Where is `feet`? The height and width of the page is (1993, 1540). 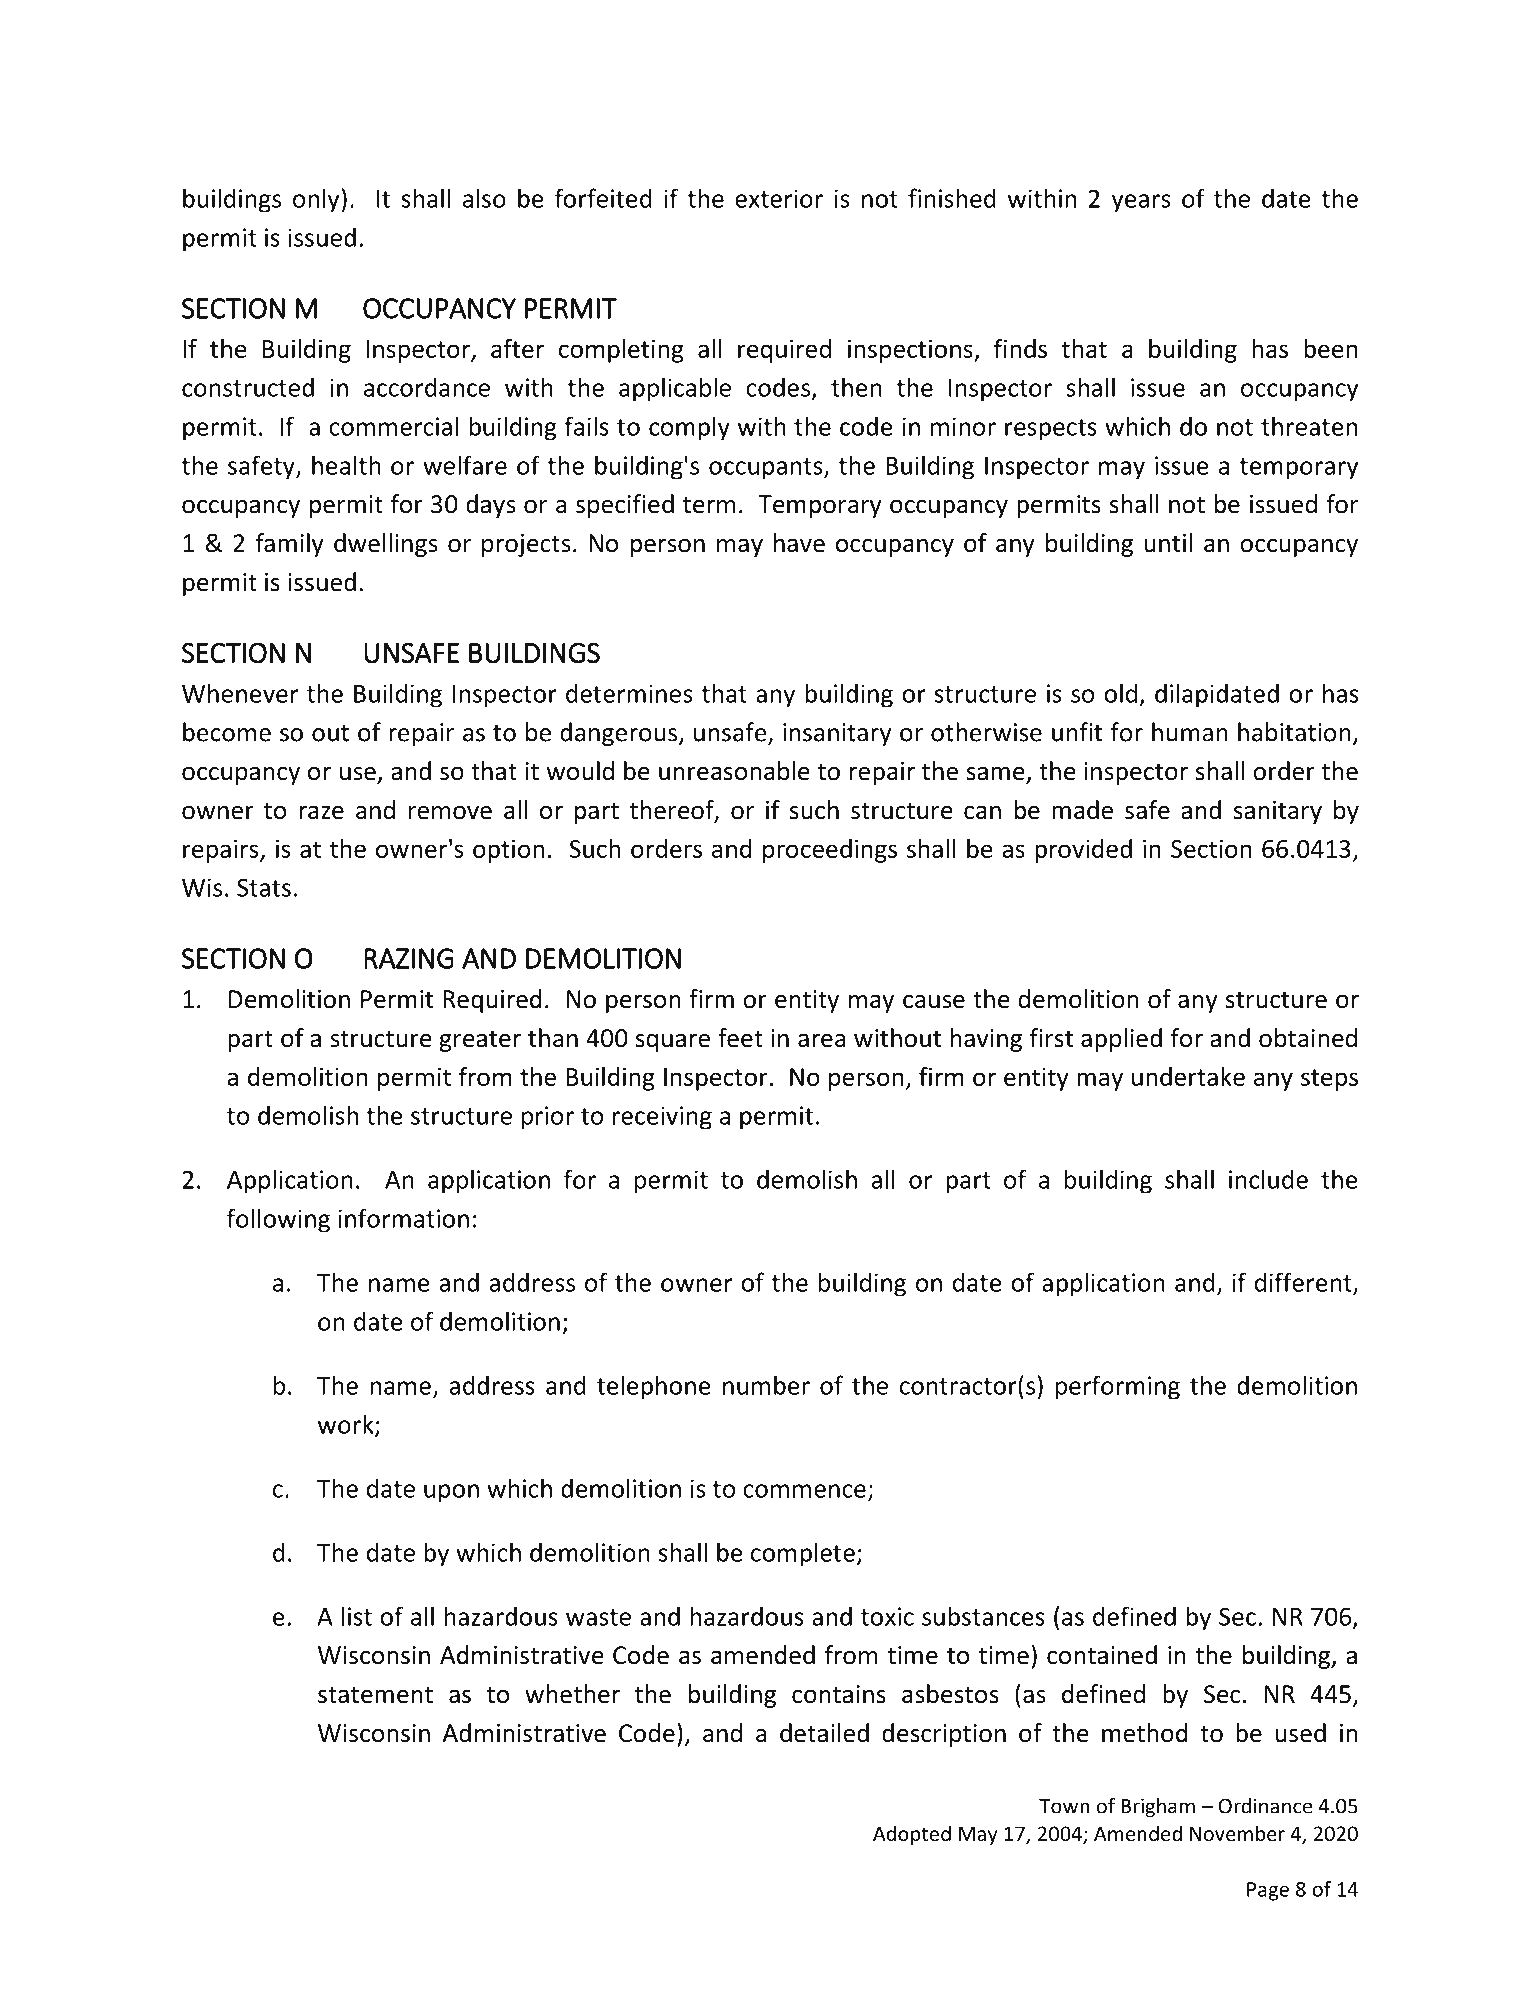 feet is located at coordinates (740, 1038).
